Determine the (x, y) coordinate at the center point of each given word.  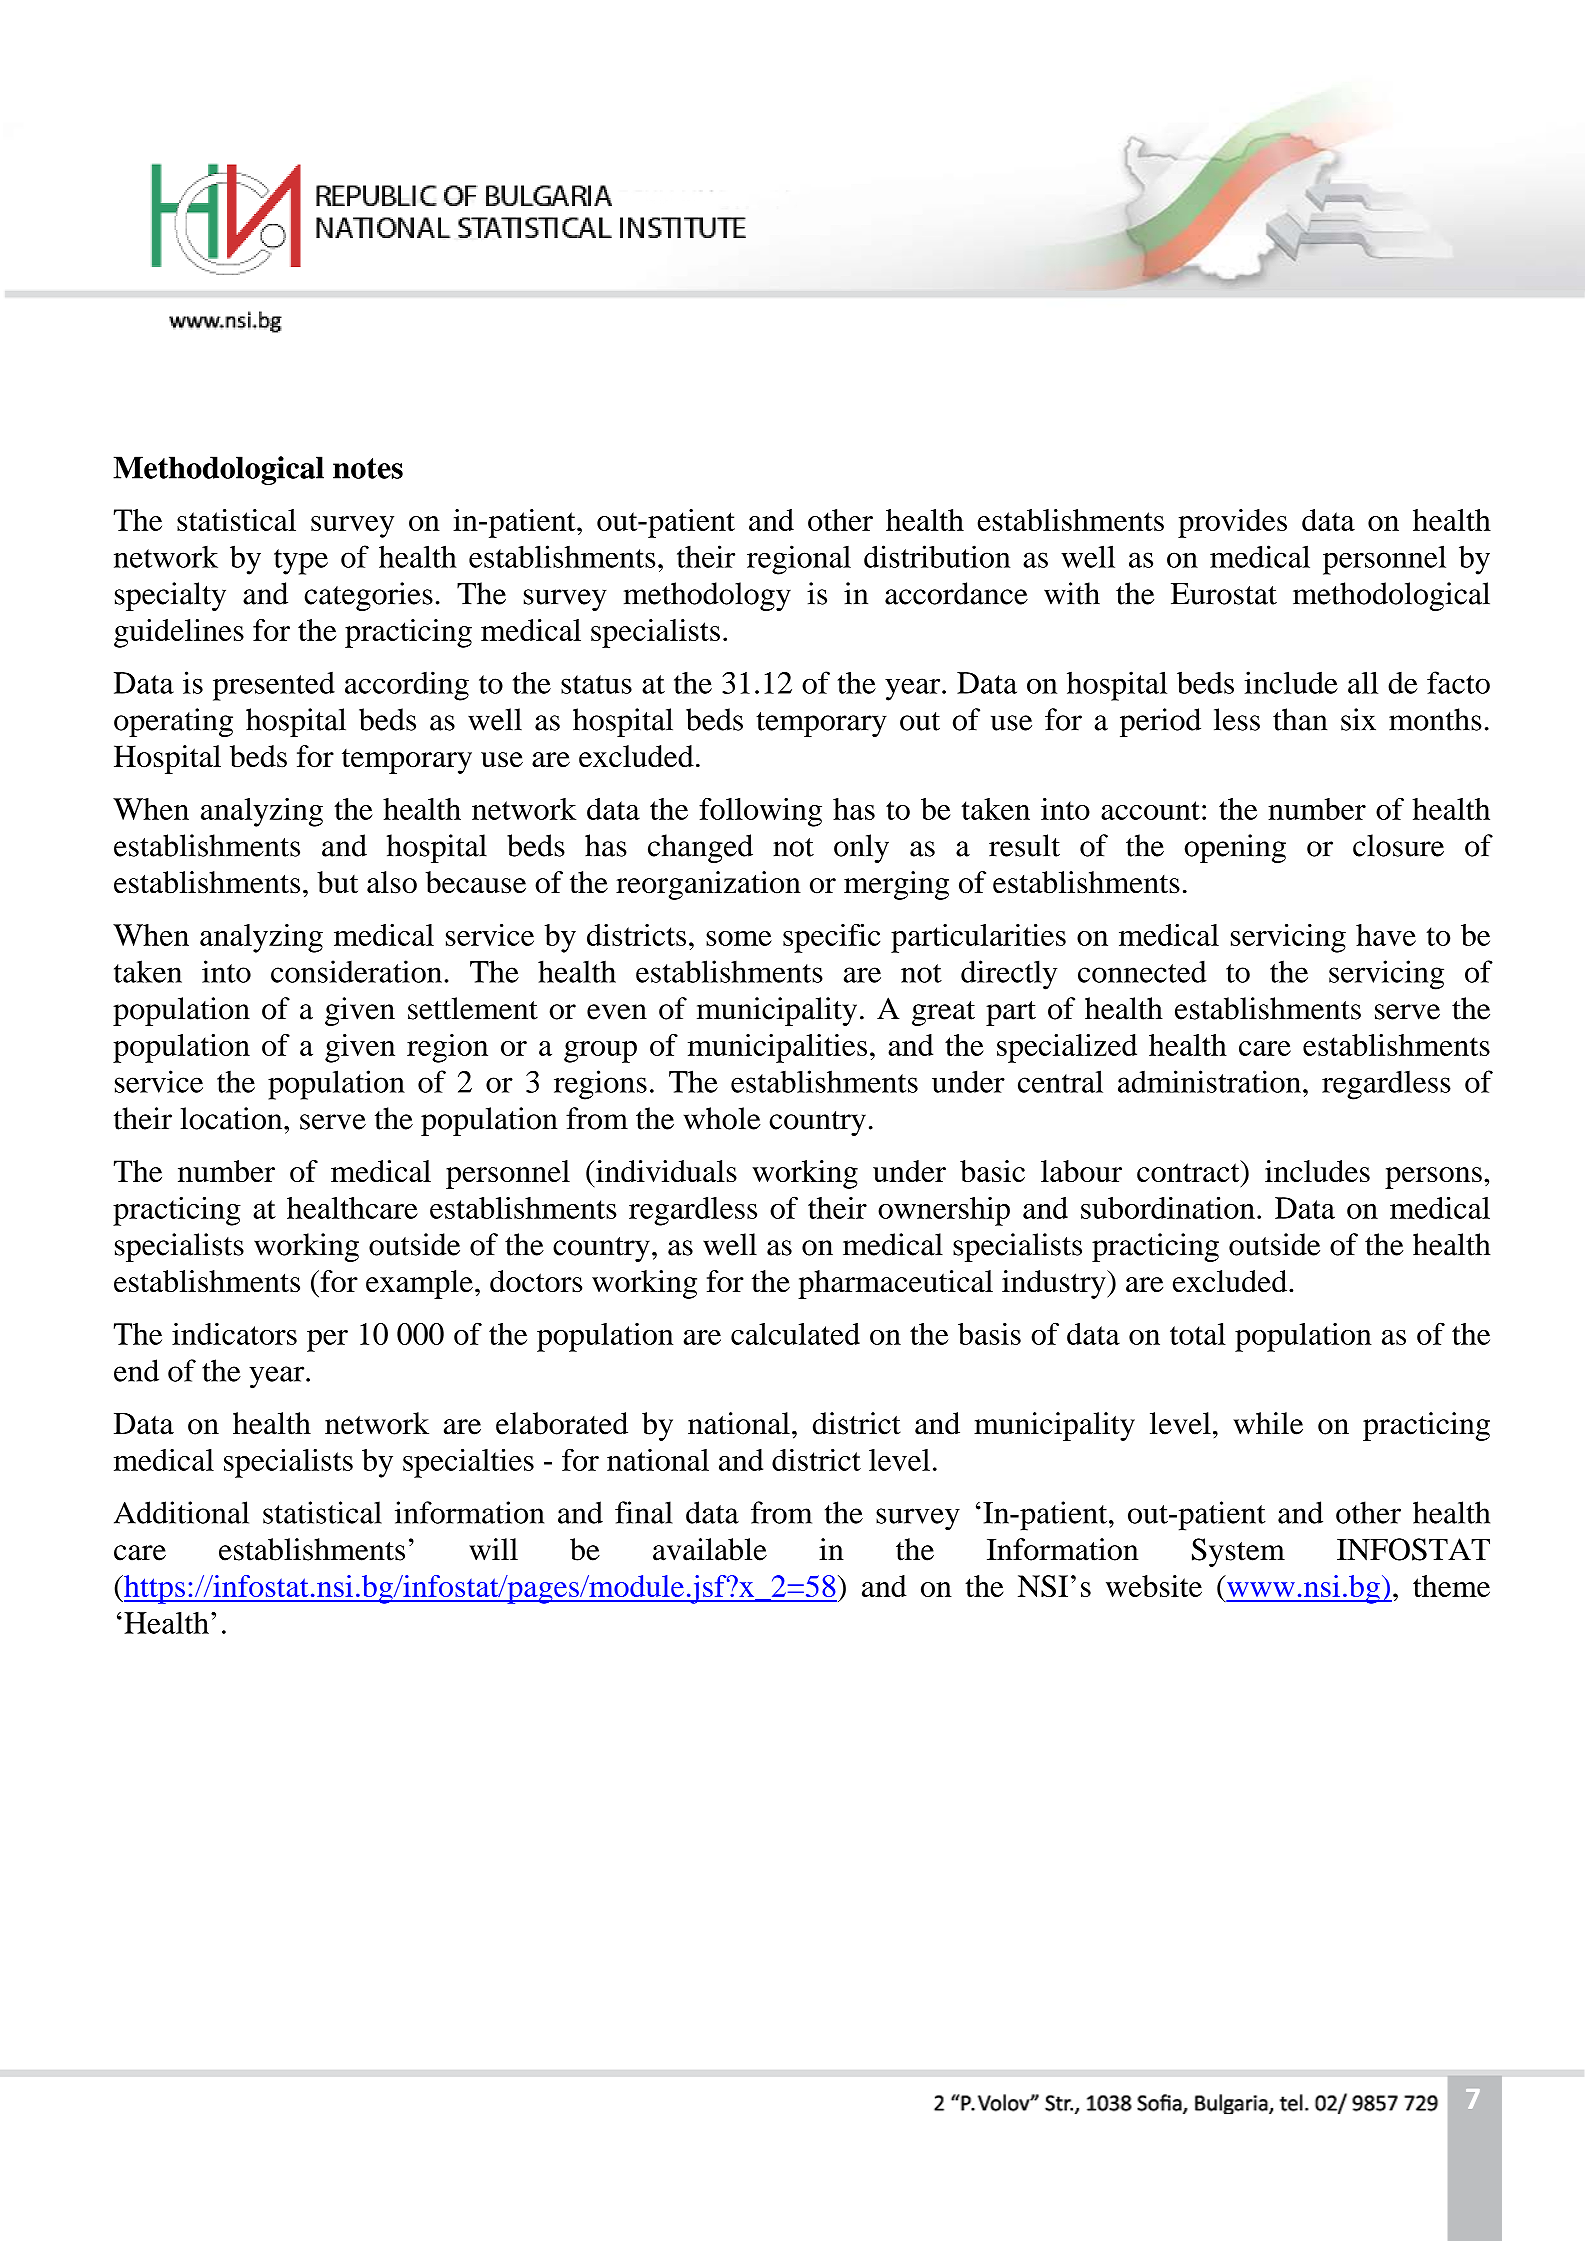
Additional (181, 1512)
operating (173, 722)
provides (1232, 523)
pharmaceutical (895, 1284)
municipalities (777, 1048)
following (760, 812)
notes (368, 468)
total (1198, 1334)
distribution (937, 556)
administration (1209, 1081)
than (1300, 719)
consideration (356, 971)
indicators (234, 1334)
